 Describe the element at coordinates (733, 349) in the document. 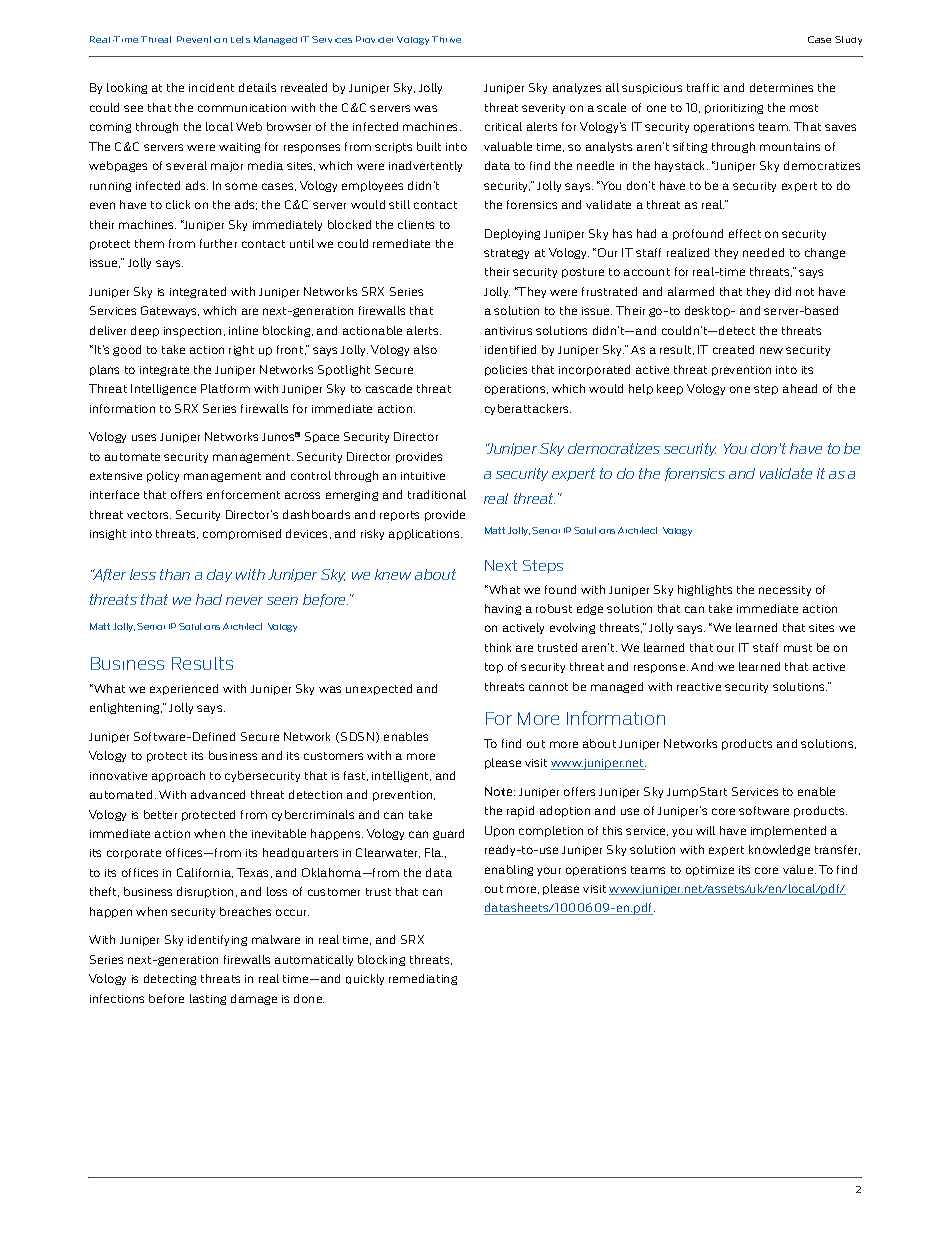

I see `created` at that location.
